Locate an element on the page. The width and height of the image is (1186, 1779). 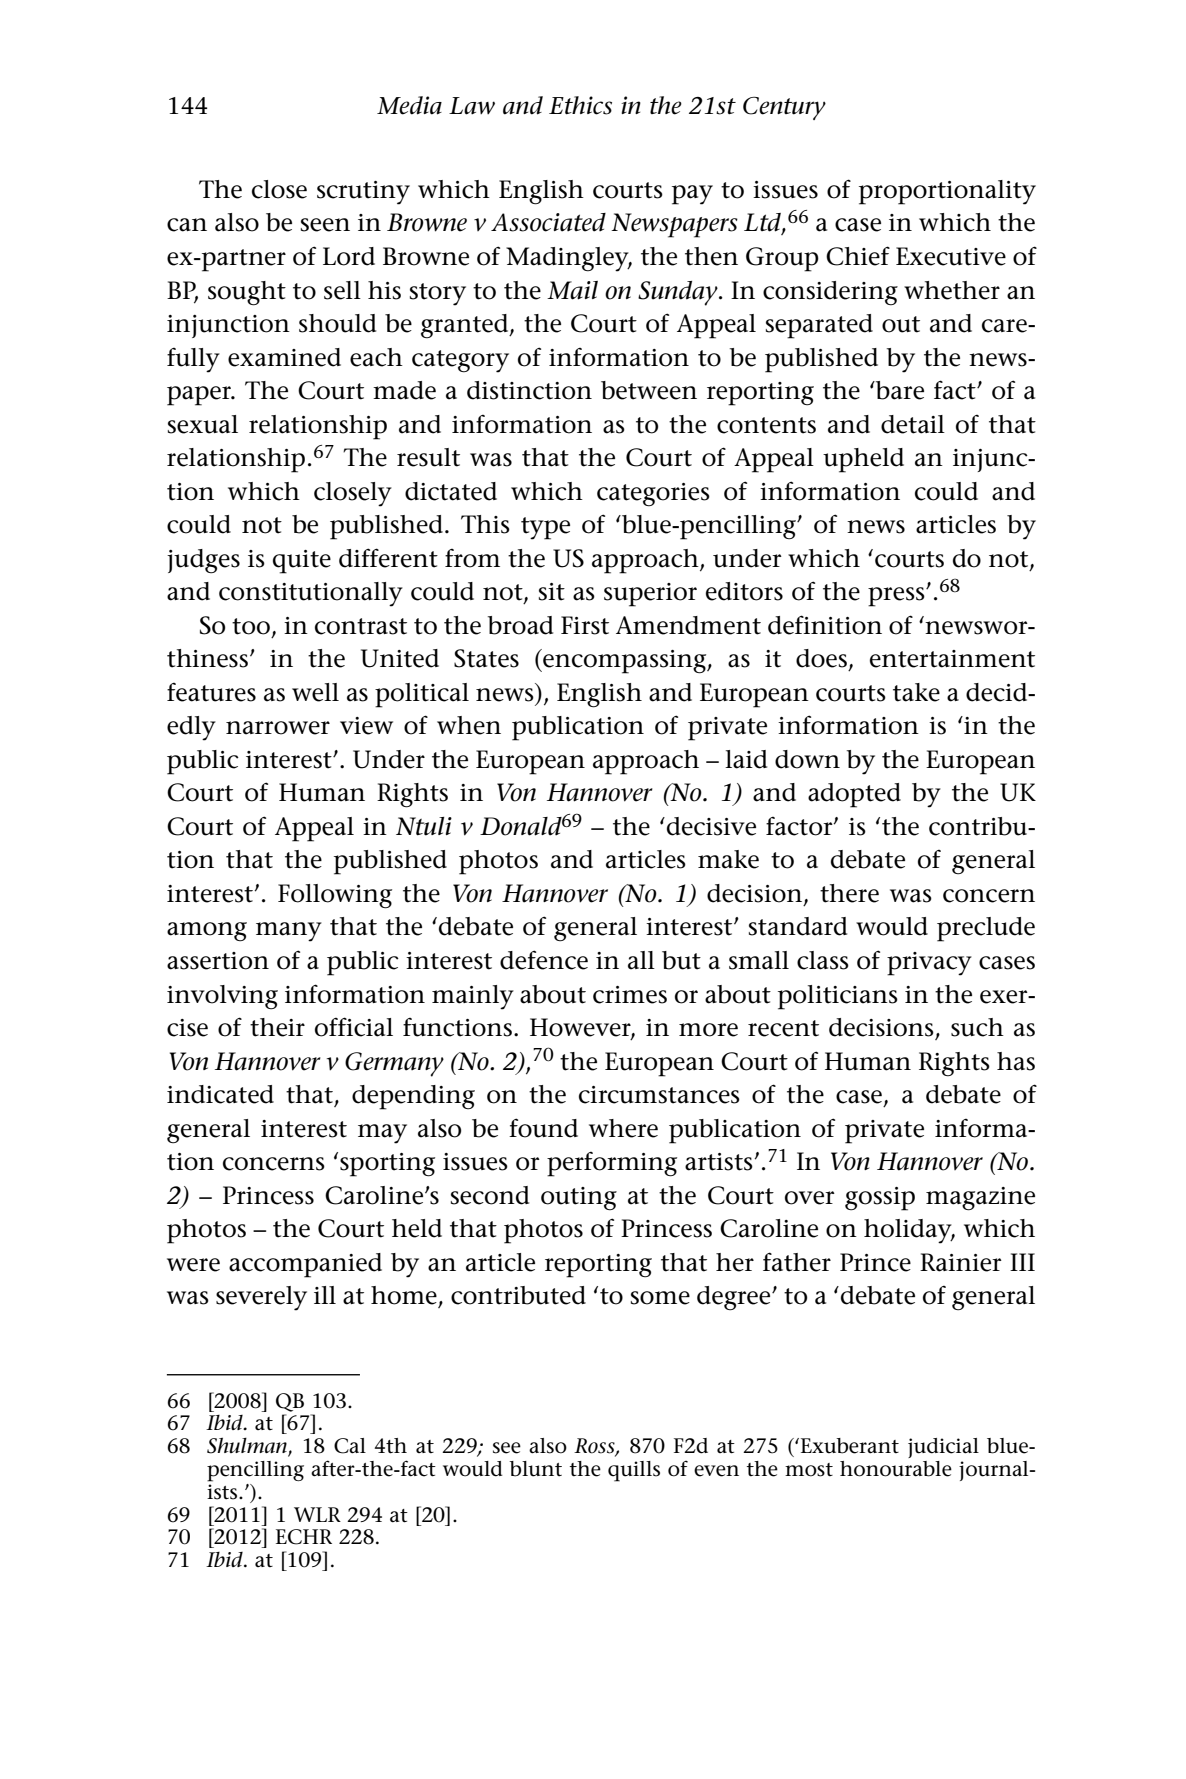
view is located at coordinates (366, 726).
